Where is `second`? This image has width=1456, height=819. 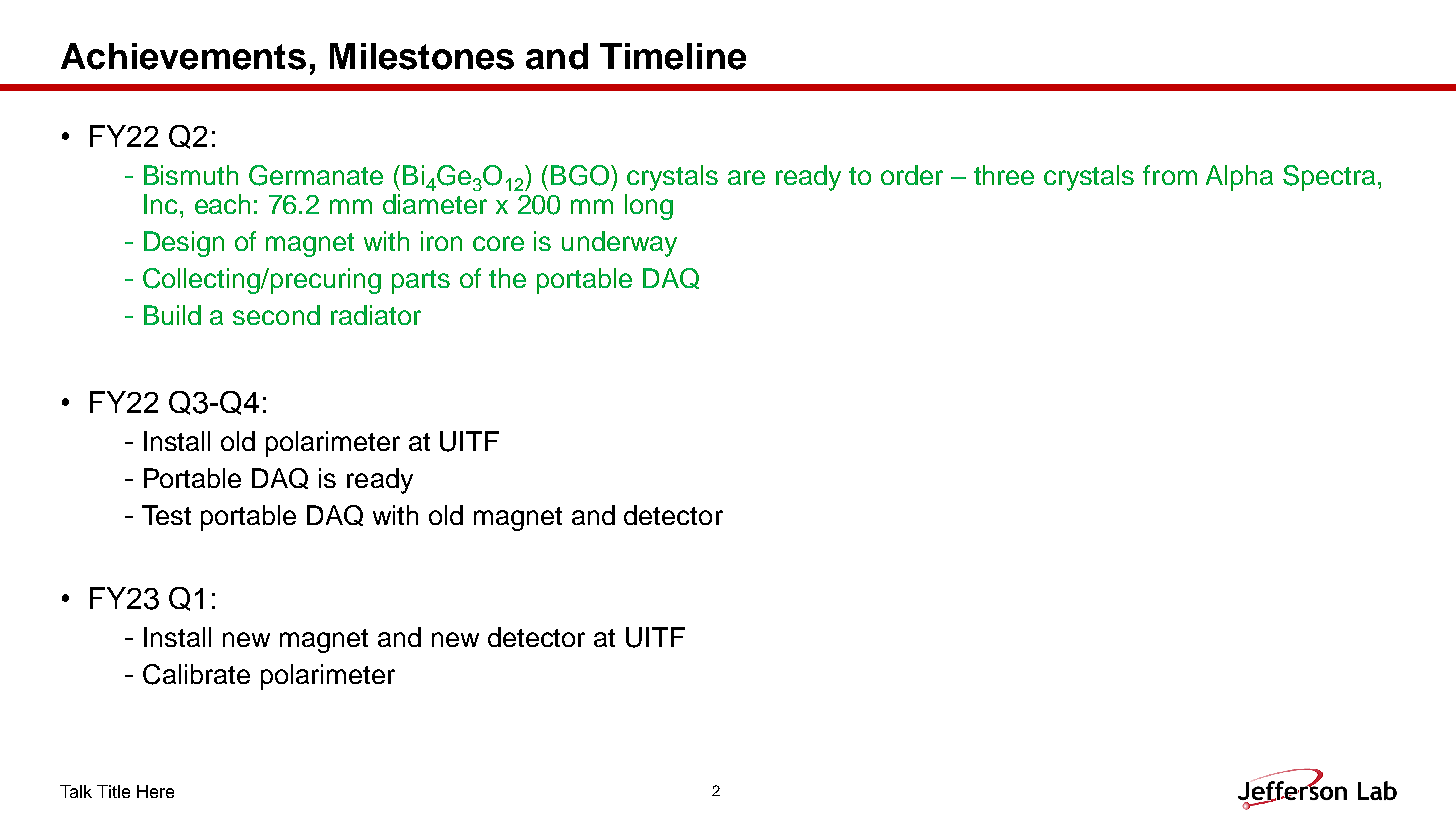
second is located at coordinates (276, 315).
